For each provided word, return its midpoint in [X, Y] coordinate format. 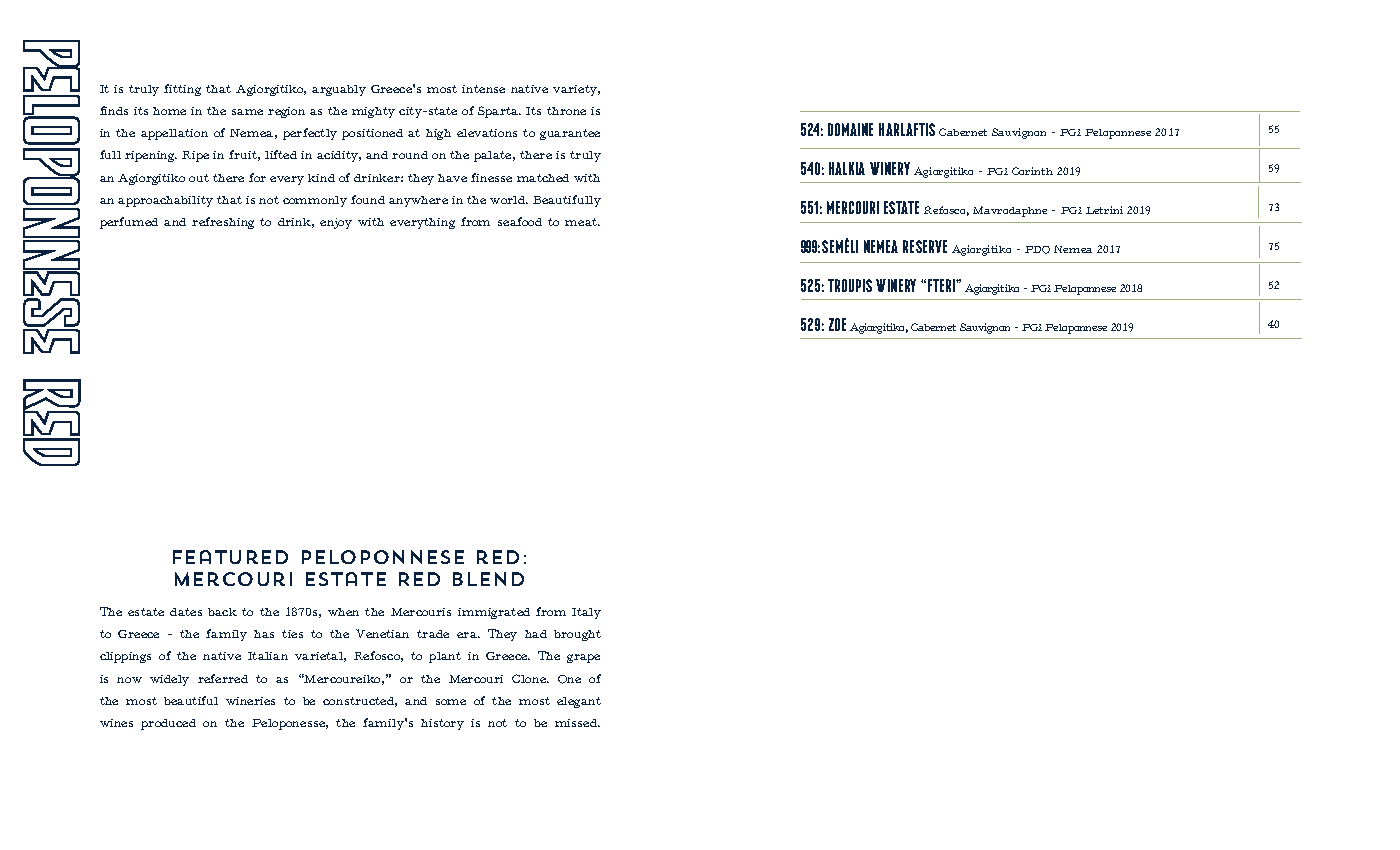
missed [577, 723]
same [247, 112]
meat [582, 222]
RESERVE [925, 246]
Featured [230, 557]
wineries [250, 701]
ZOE [837, 324]
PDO [1037, 250]
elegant [579, 702]
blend [488, 579]
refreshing [223, 223]
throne [566, 111]
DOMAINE [850, 129]
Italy [586, 613]
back [222, 612]
